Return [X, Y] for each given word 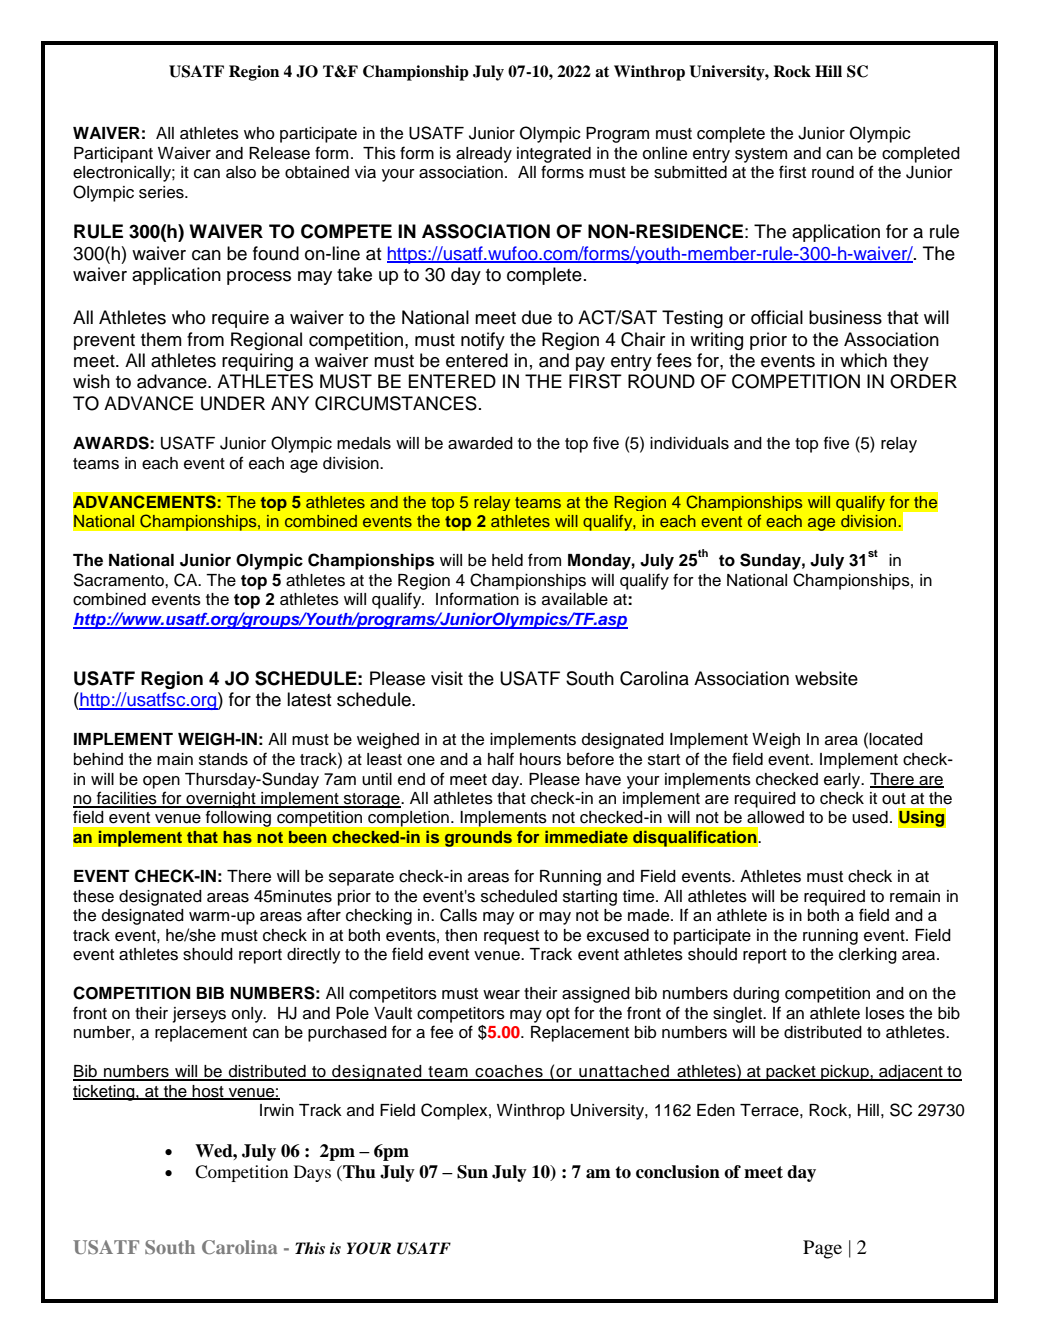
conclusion [678, 1172]
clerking [868, 956]
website [826, 678]
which [863, 360]
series [162, 192]
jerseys [199, 1015]
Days [312, 1173]
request [511, 937]
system [761, 155]
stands [223, 759]
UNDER [233, 403]
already [484, 155]
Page [822, 1249]
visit [447, 678]
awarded [480, 443]
